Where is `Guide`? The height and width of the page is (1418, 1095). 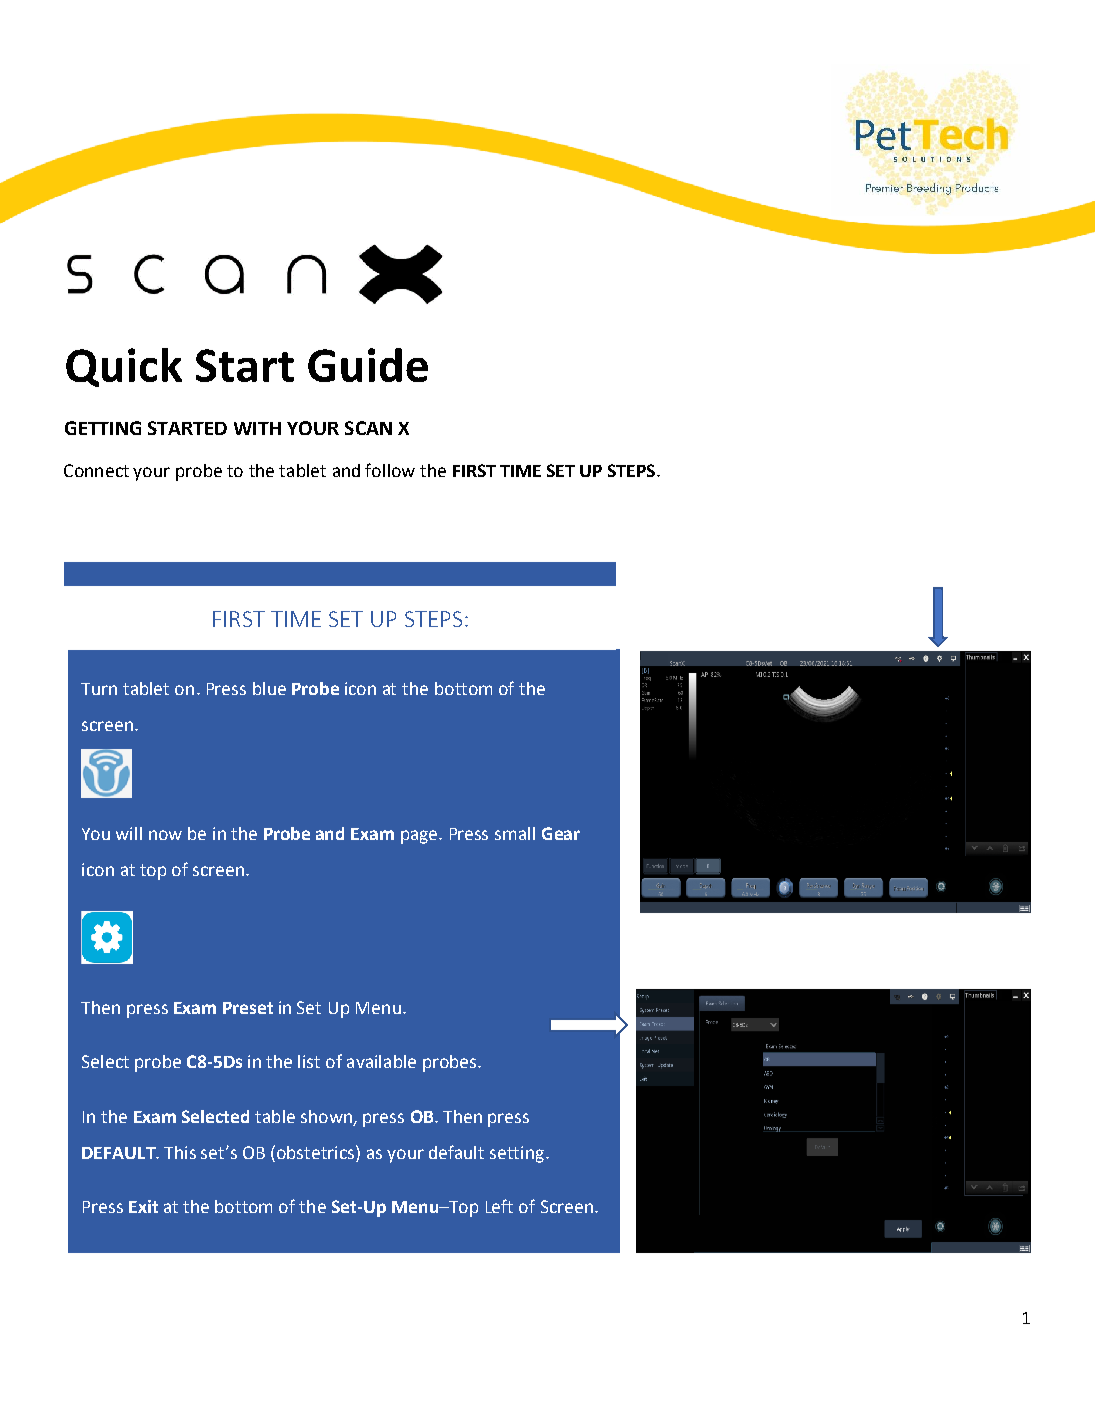 Guide is located at coordinates (368, 365).
